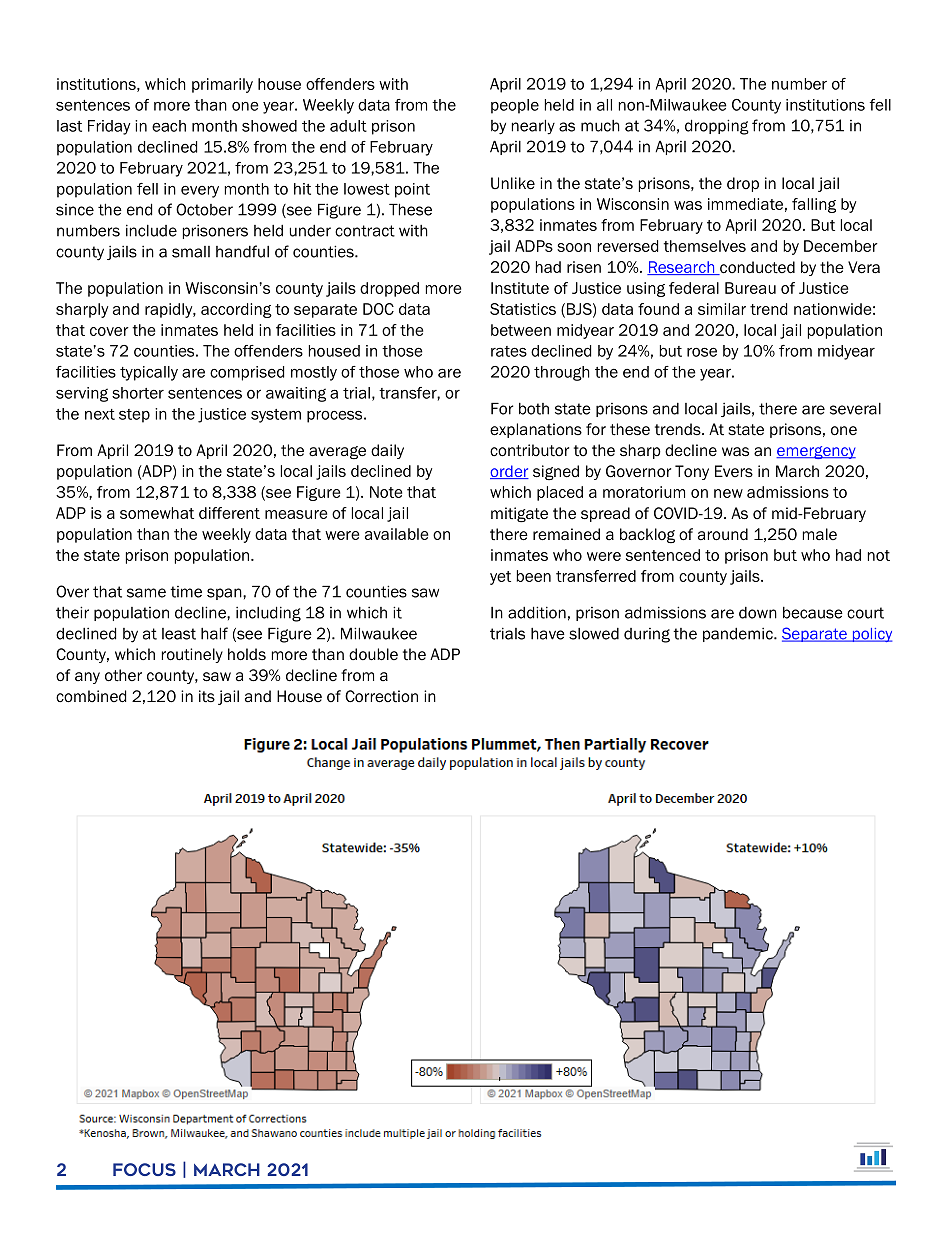 Image resolution: width=952 pixels, height=1233 pixels. What do you see at coordinates (169, 126) in the document?
I see `each` at bounding box center [169, 126].
